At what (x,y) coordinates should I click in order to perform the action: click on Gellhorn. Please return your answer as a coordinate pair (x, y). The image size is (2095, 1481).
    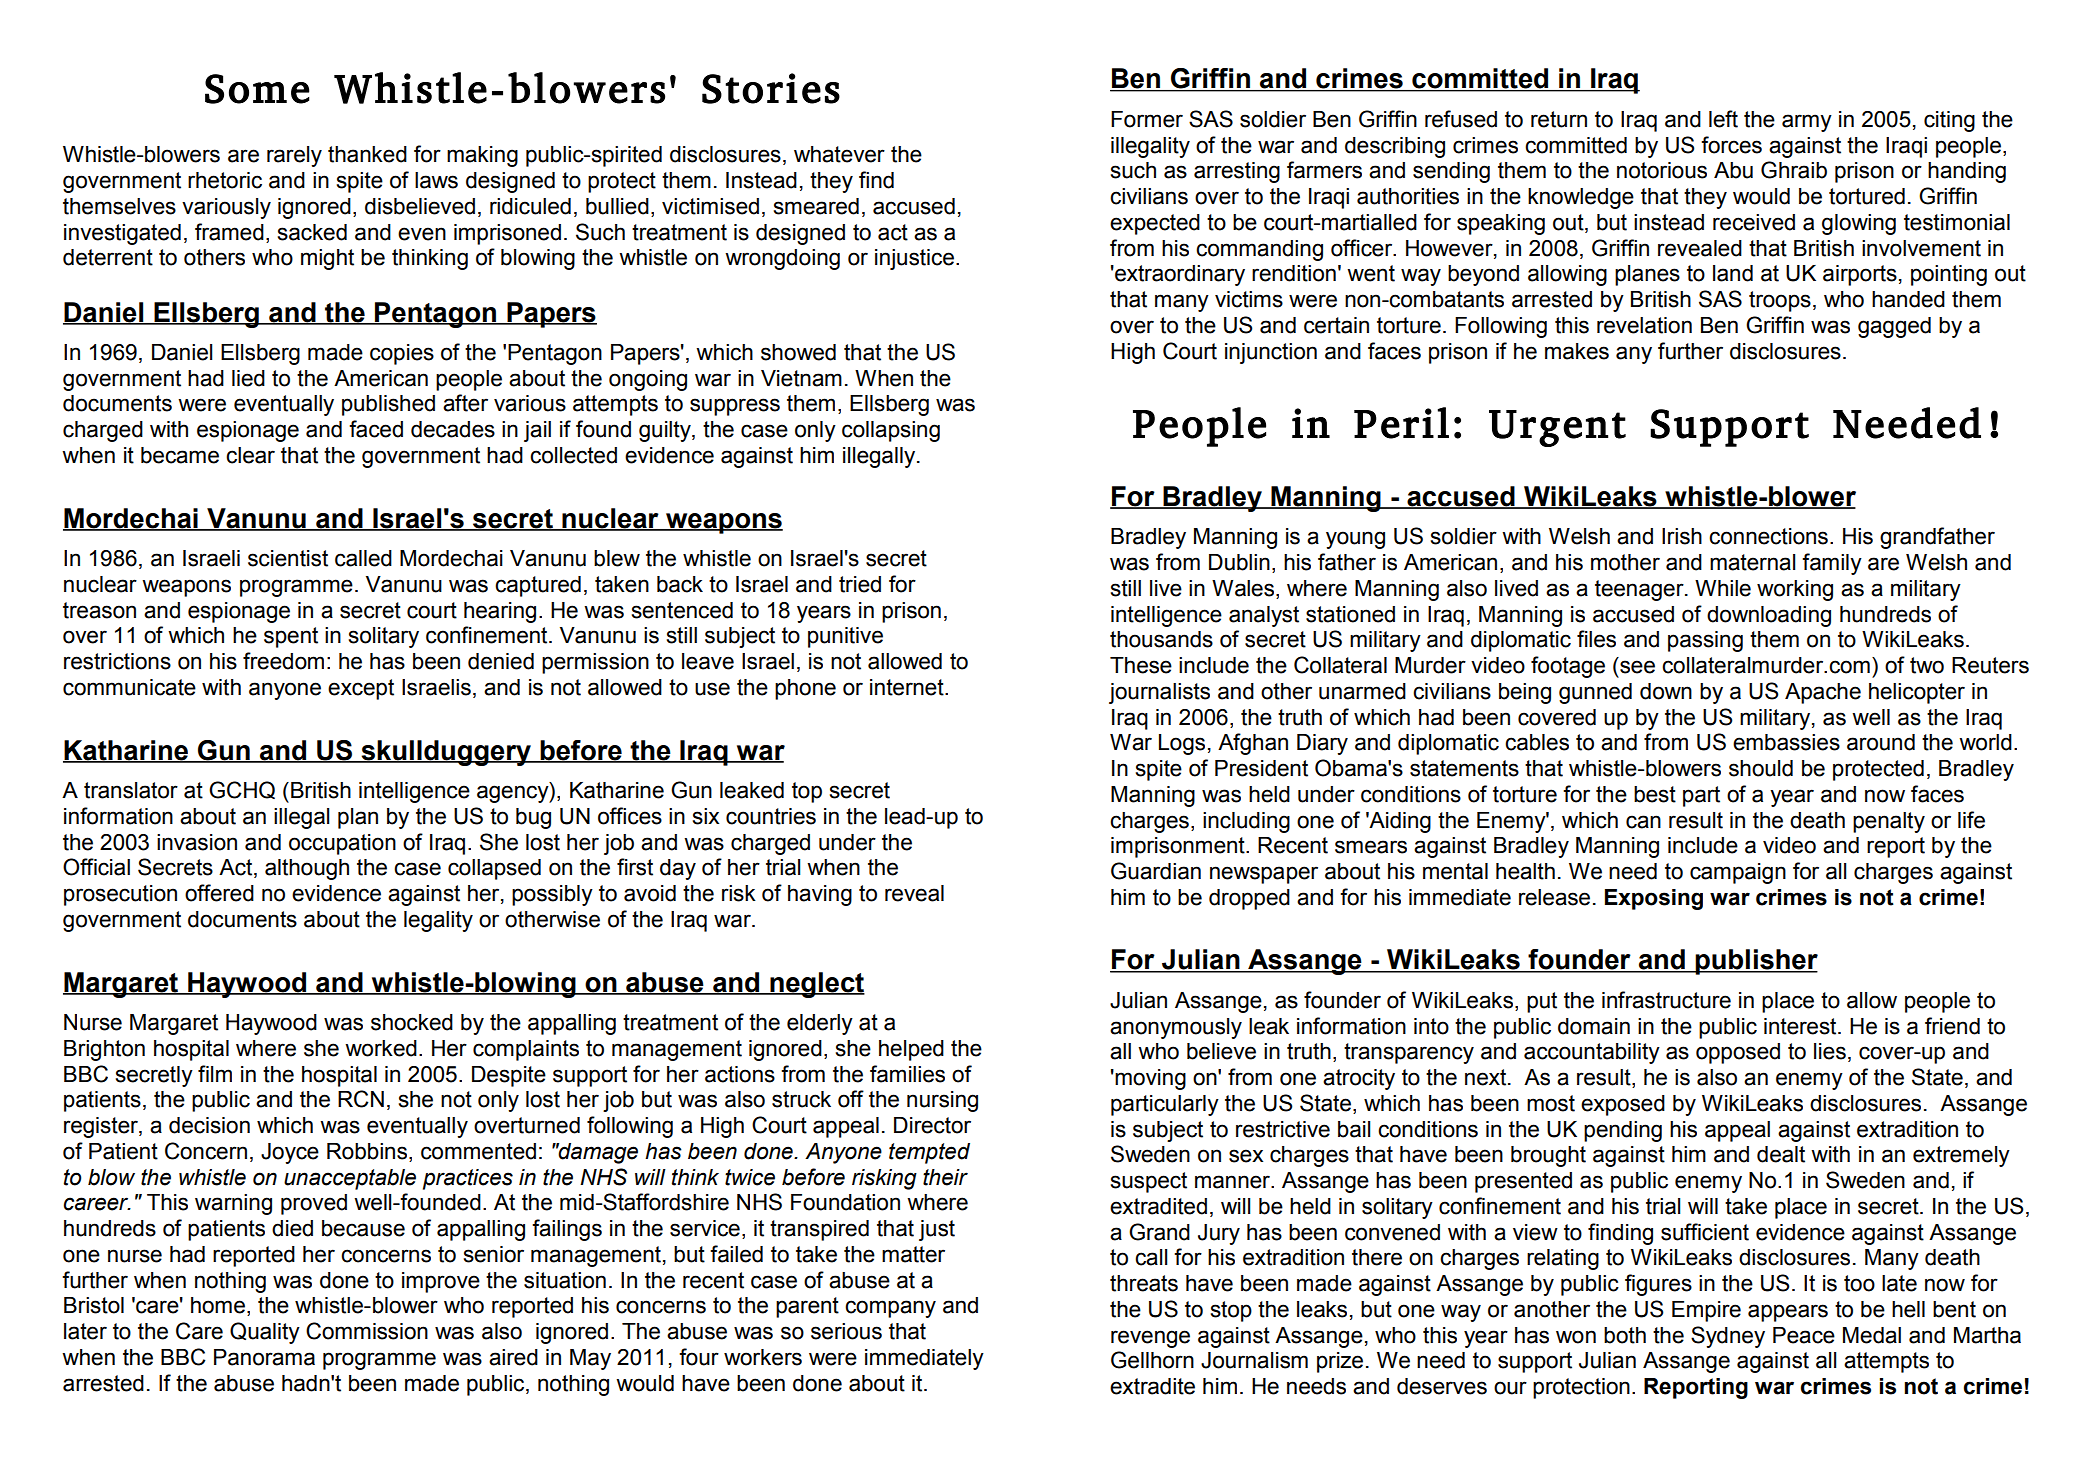
    Looking at the image, I should click on (1152, 1360).
